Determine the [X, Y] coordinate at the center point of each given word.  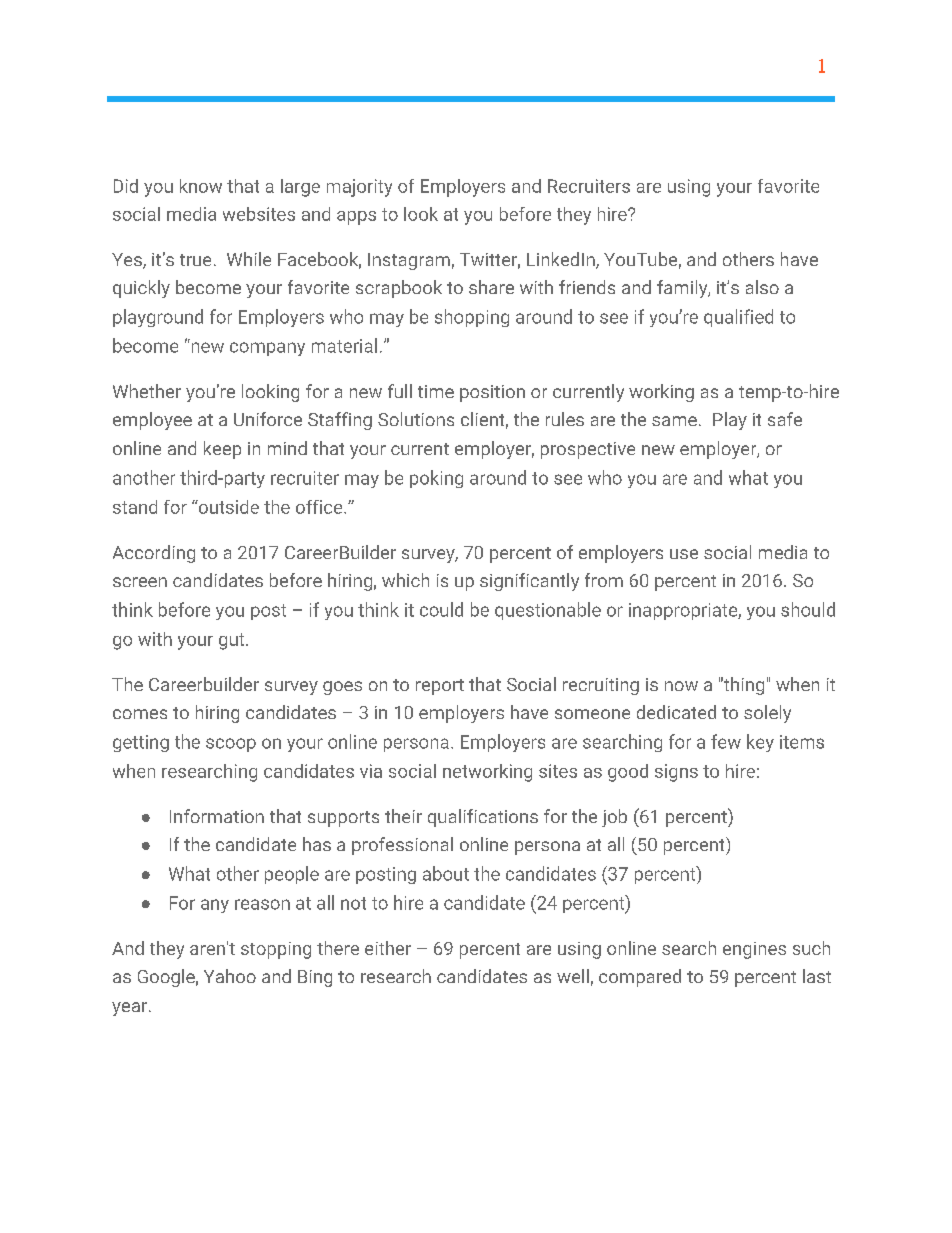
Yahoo [230, 976]
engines [754, 950]
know [201, 186]
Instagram [409, 261]
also [762, 287]
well [573, 976]
